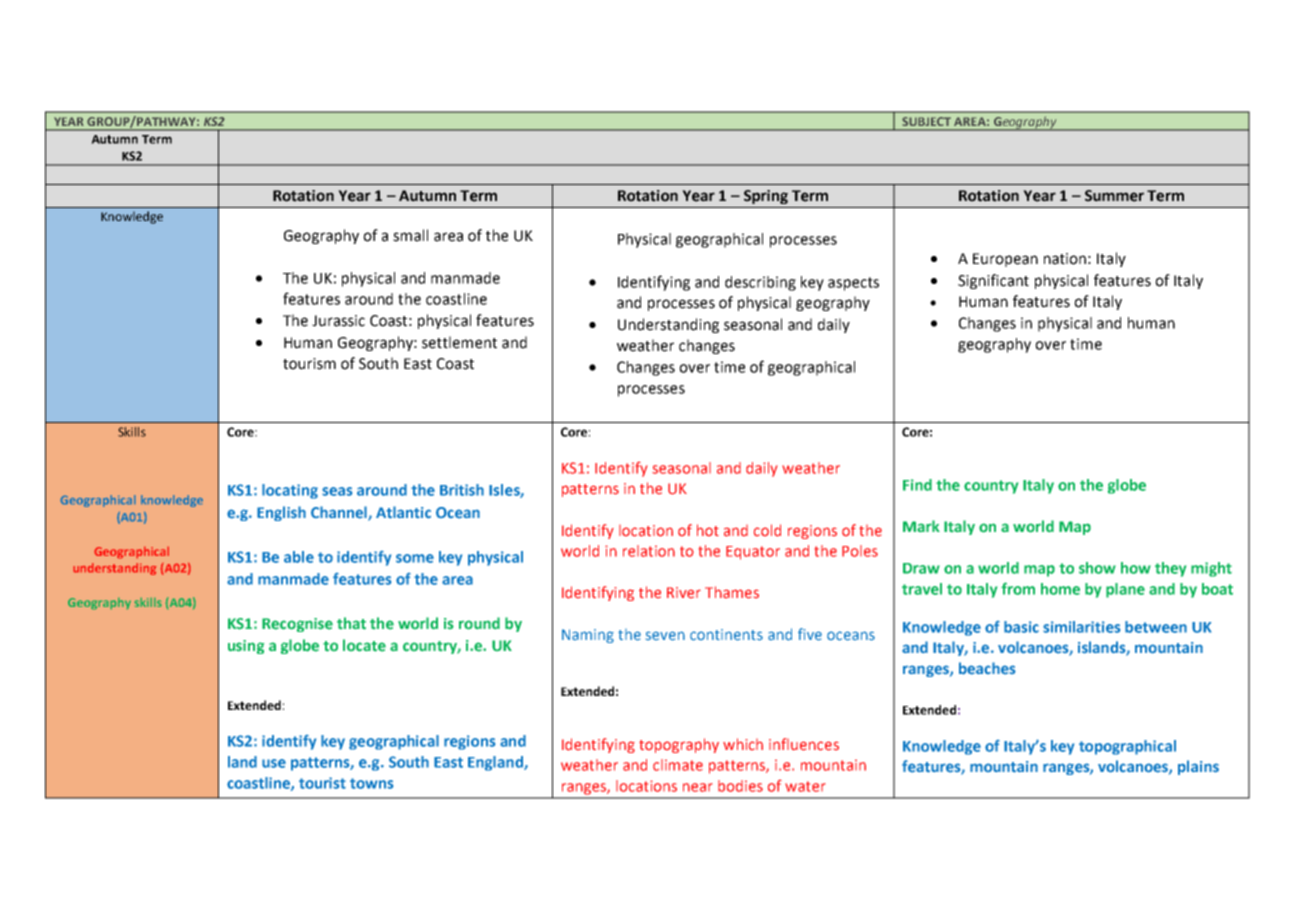 Image resolution: width=1308 pixels, height=924 pixels. I want to click on plane, so click(1125, 590).
